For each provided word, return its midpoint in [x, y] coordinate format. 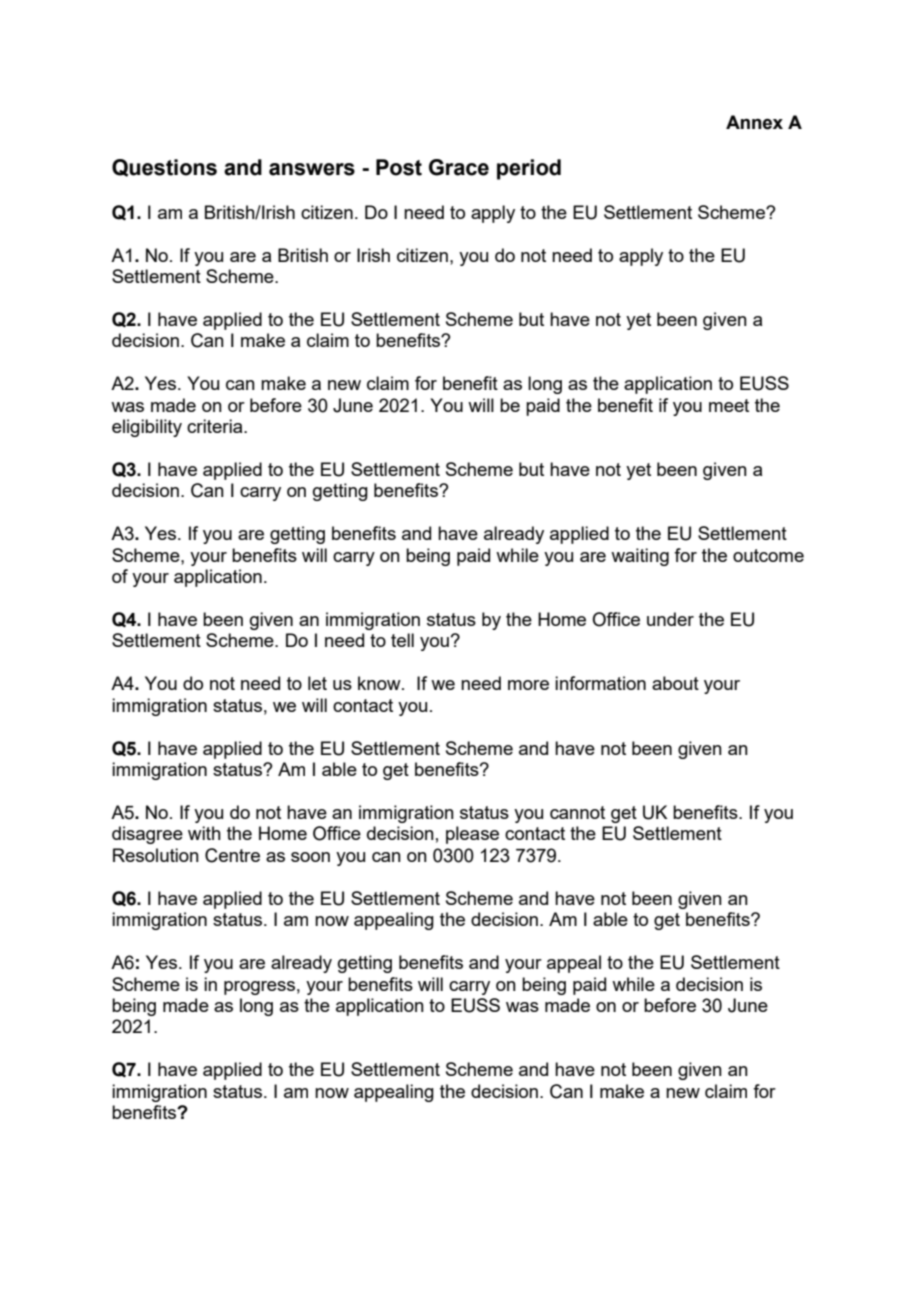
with [204, 833]
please [472, 835]
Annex [754, 122]
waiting [640, 557]
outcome [768, 555]
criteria [216, 426]
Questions [164, 168]
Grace [459, 167]
